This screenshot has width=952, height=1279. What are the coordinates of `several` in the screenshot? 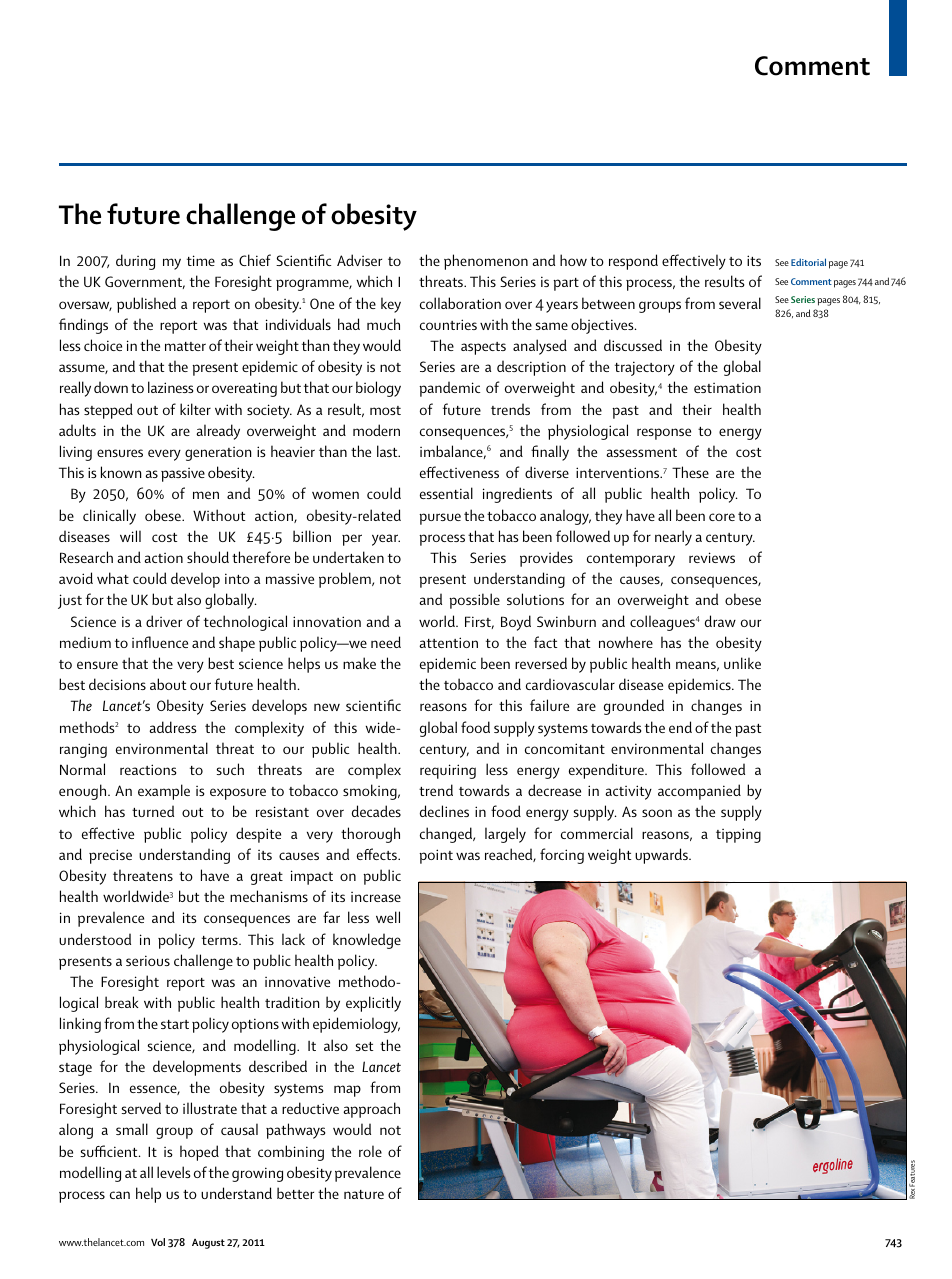 It's located at (740, 303).
